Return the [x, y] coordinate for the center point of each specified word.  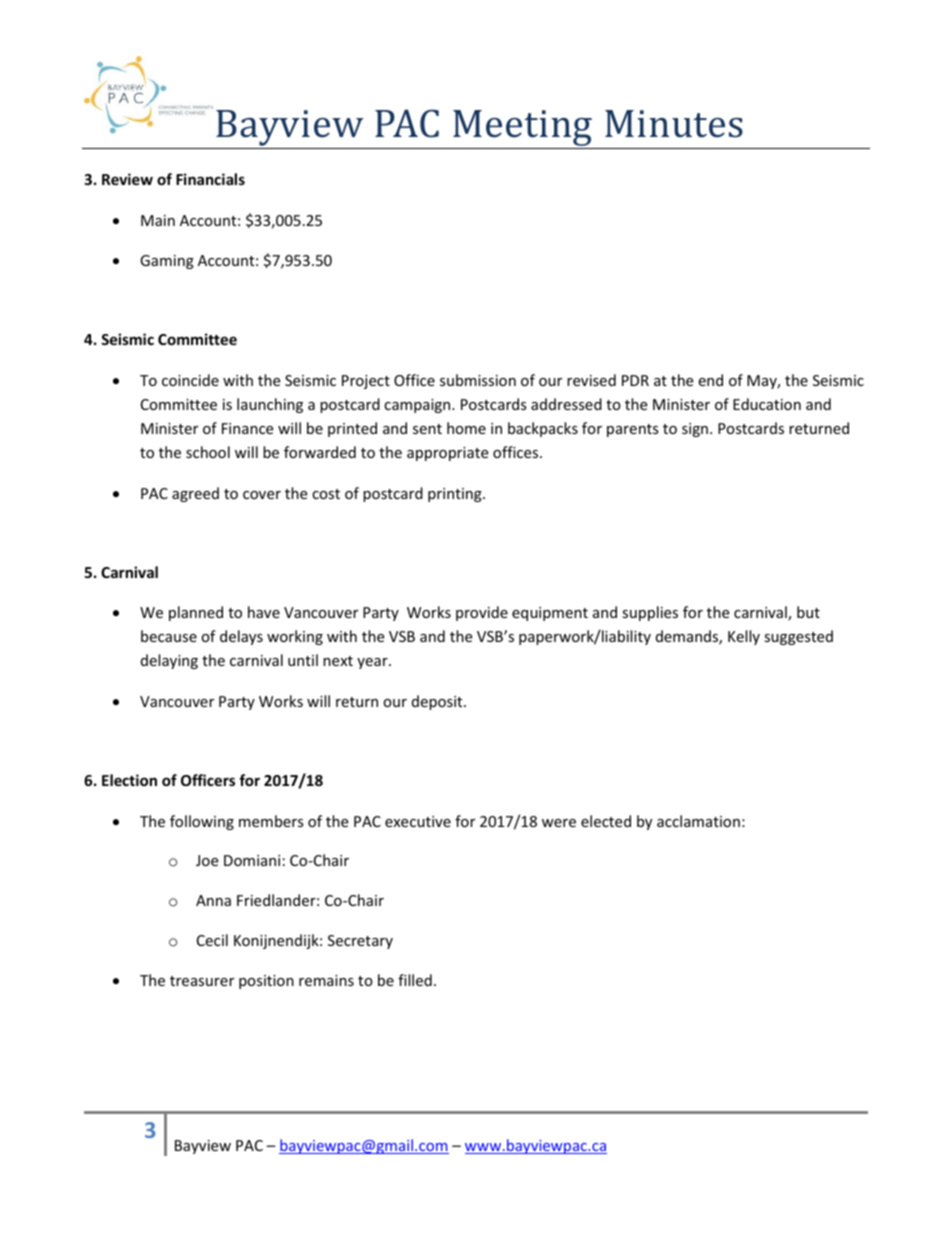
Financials [210, 179]
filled [415, 980]
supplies [650, 613]
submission [478, 380]
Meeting [522, 128]
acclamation [698, 821]
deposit [438, 702]
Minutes [674, 124]
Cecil [212, 940]
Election [129, 780]
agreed [195, 494]
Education [767, 404]
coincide [190, 380]
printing [456, 495]
